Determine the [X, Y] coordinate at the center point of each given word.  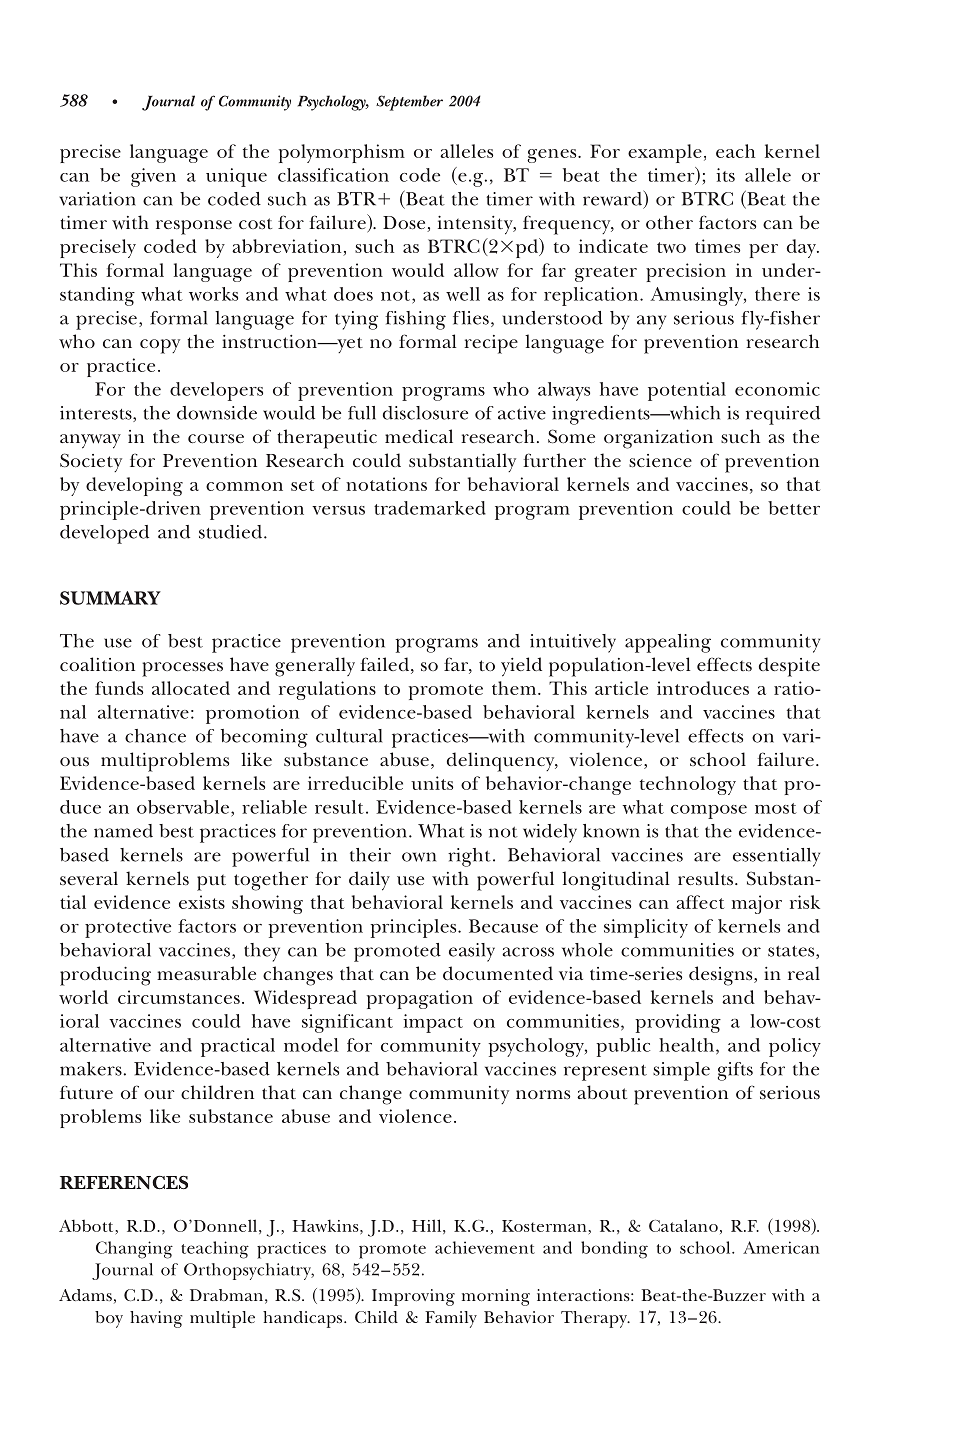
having [156, 1319]
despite [789, 667]
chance [155, 736]
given [153, 177]
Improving [413, 1297]
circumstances [179, 997]
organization [658, 439]
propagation [420, 999]
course [216, 438]
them [515, 688]
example [665, 153]
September [409, 103]
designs [722, 976]
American [781, 1247]
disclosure [425, 413]
